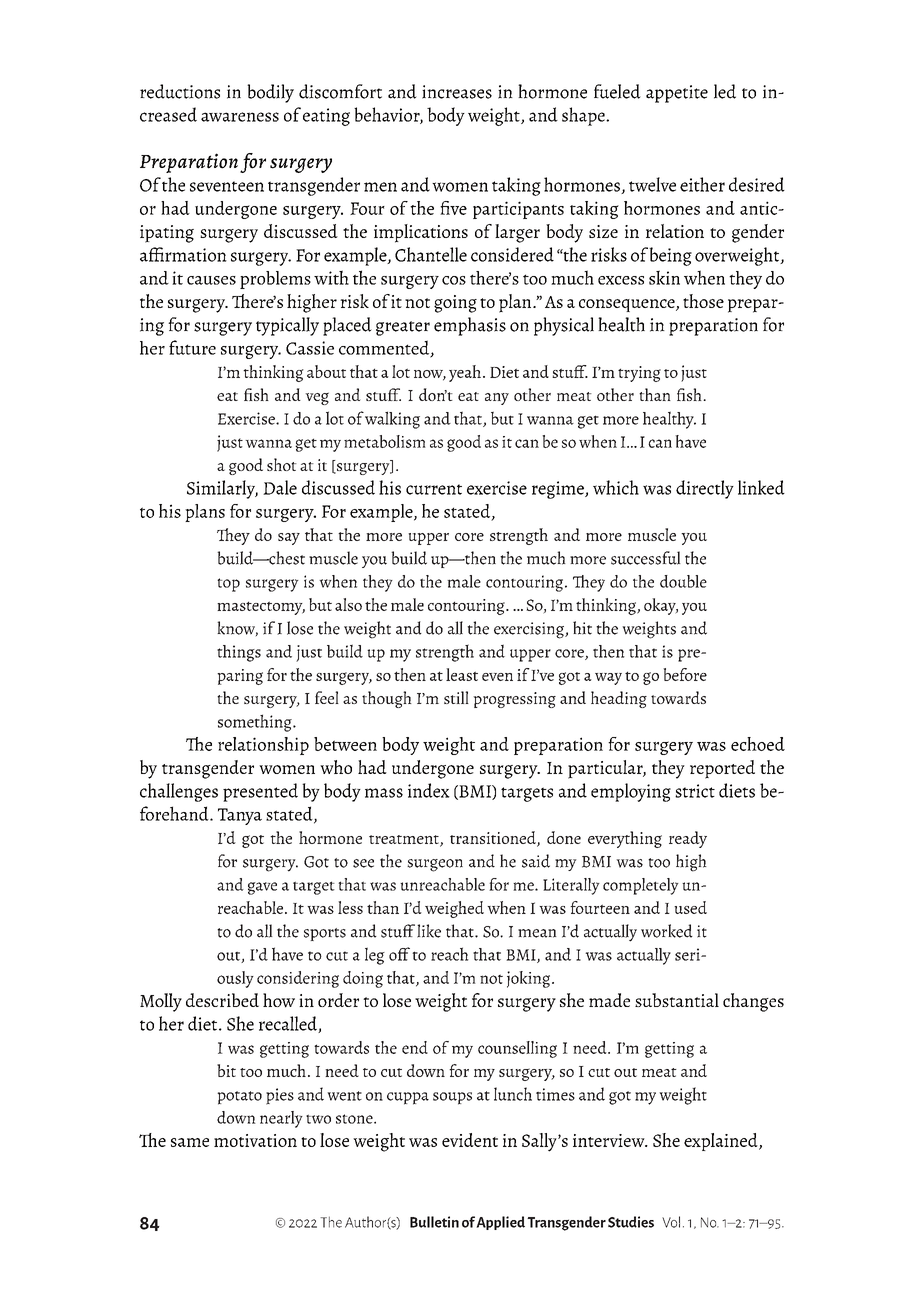  Describe the element at coordinates (270, 93) in the page. I see `bodily` at that location.
